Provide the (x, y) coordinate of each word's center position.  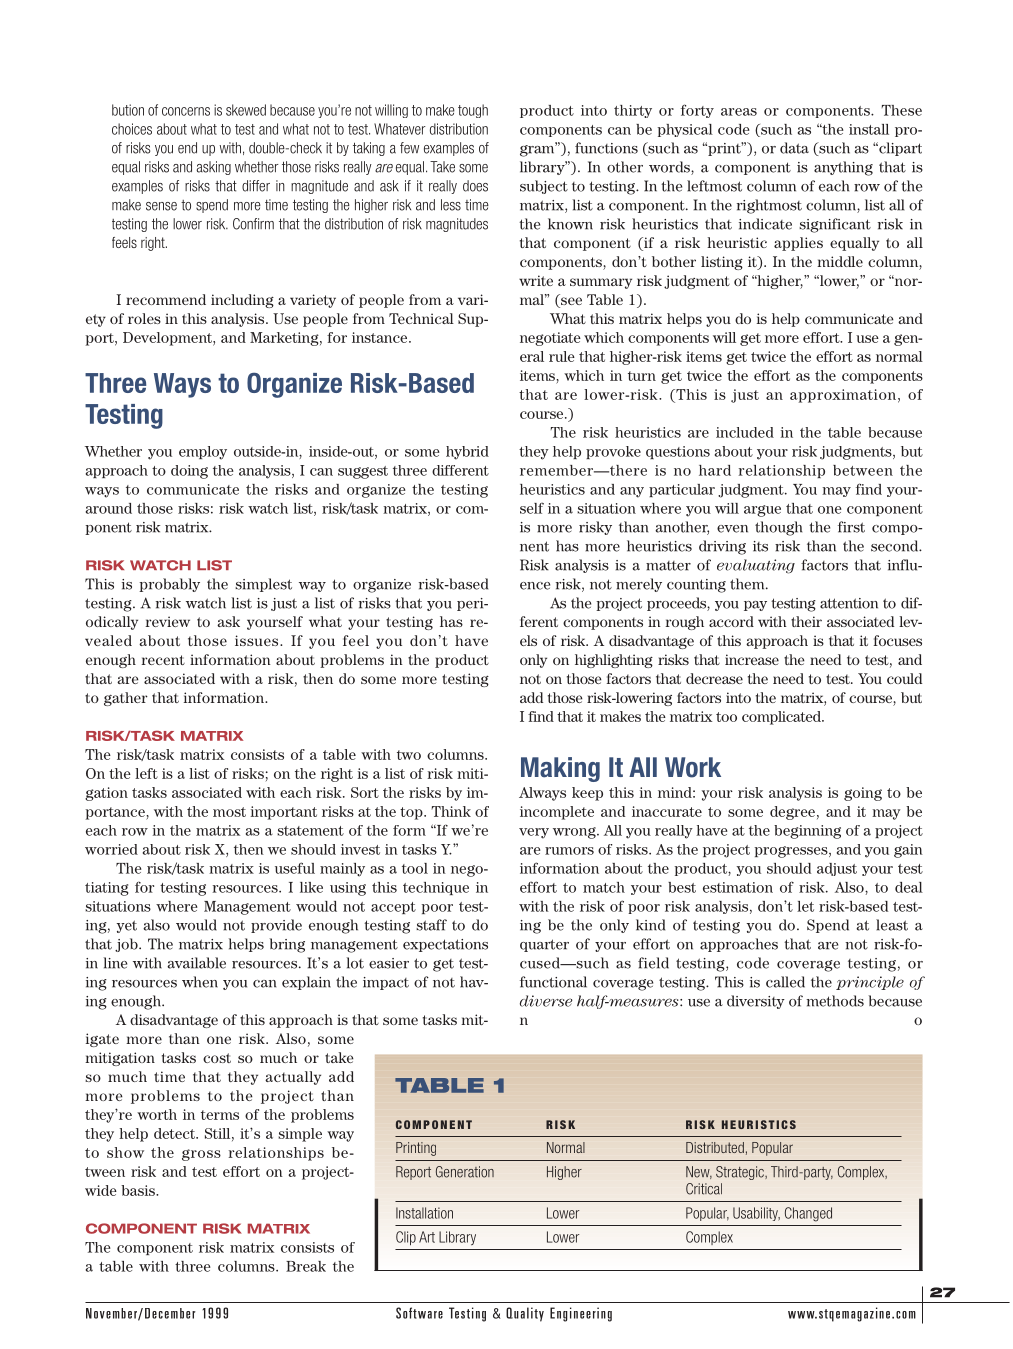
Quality (525, 1314)
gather (126, 699)
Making (560, 769)
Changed (808, 1214)
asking (213, 168)
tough (473, 111)
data (794, 148)
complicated (782, 718)
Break (306, 1266)
